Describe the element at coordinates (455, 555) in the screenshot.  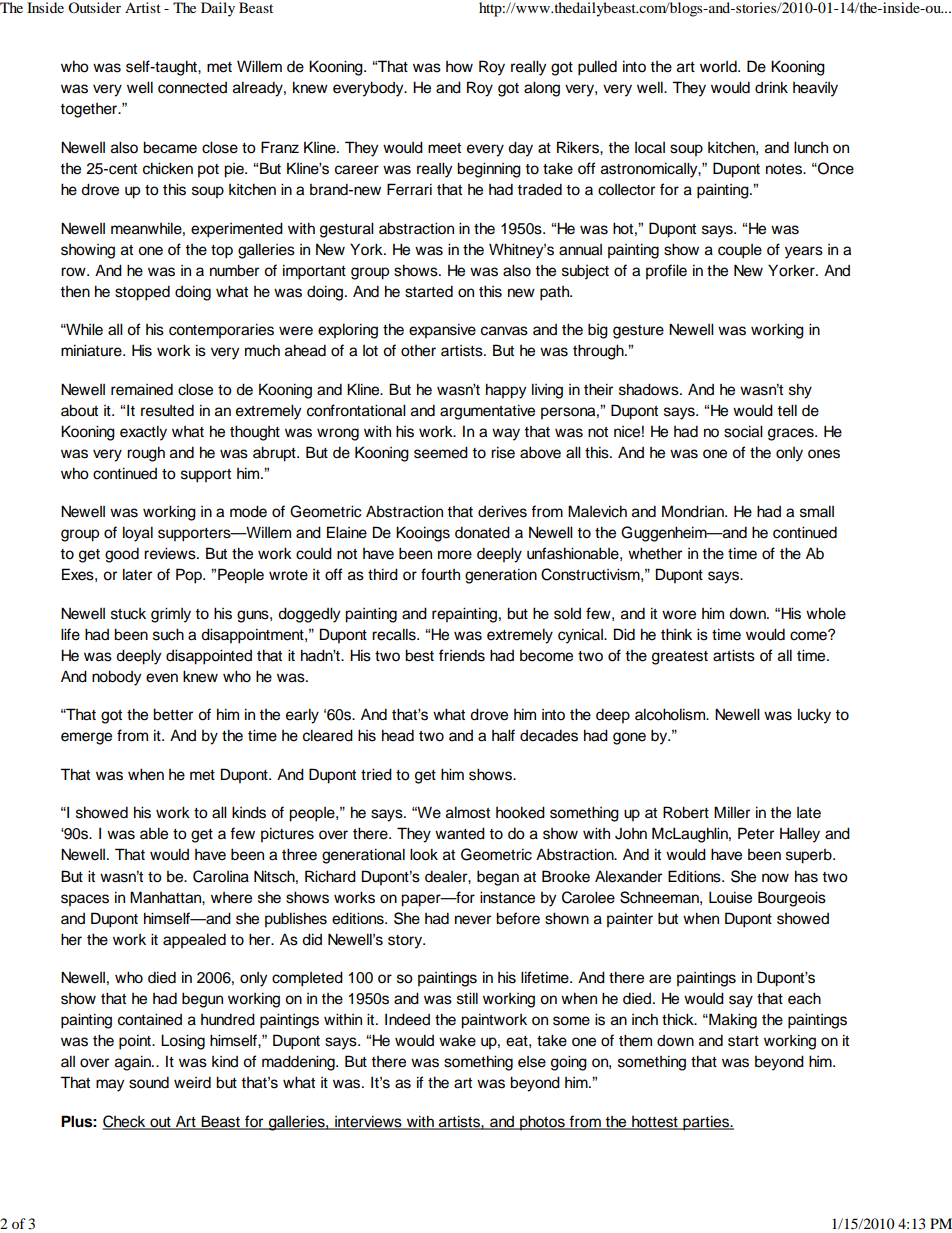
I see `more` at that location.
